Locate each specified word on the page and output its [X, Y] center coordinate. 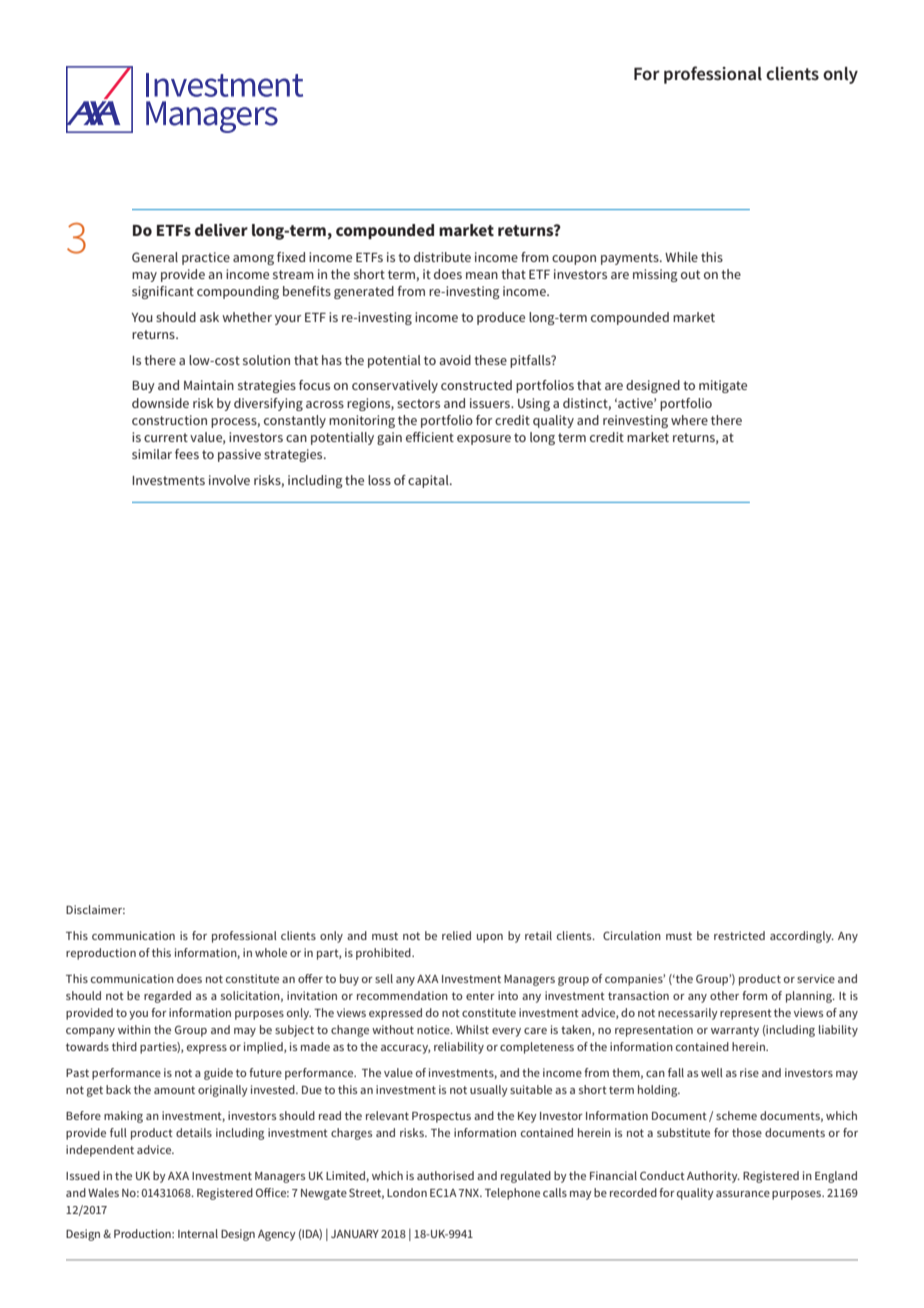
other [724, 995]
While [681, 257]
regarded [167, 997]
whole [271, 952]
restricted [739, 935]
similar [152, 454]
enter [480, 996]
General [155, 257]
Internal [198, 1233]
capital [429, 481]
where [689, 420]
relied [456, 935]
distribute [442, 257]
